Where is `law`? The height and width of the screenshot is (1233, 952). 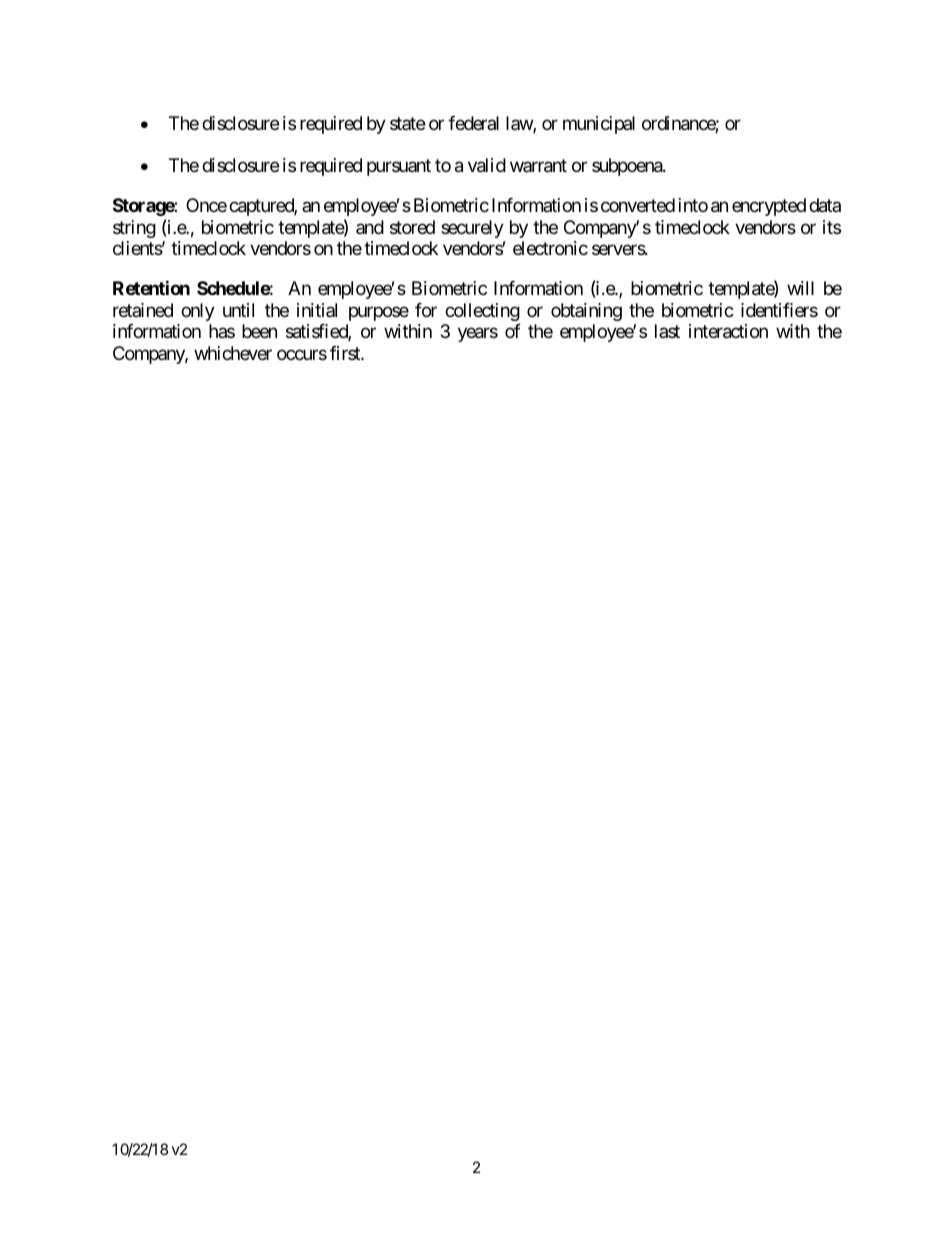
law is located at coordinates (520, 124).
